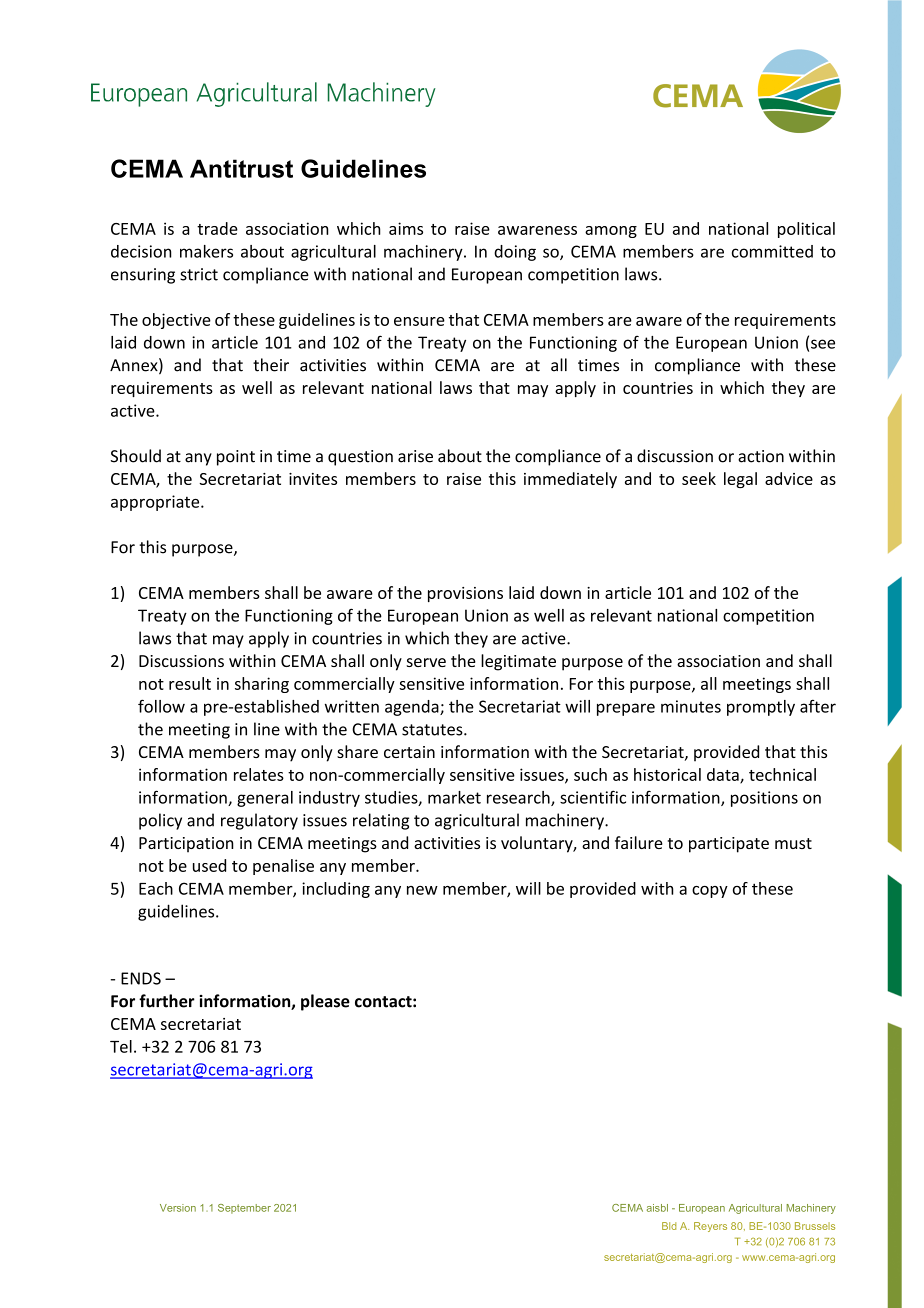 Image resolution: width=924 pixels, height=1308 pixels. Describe the element at coordinates (236, 458) in the document. I see `point` at that location.
